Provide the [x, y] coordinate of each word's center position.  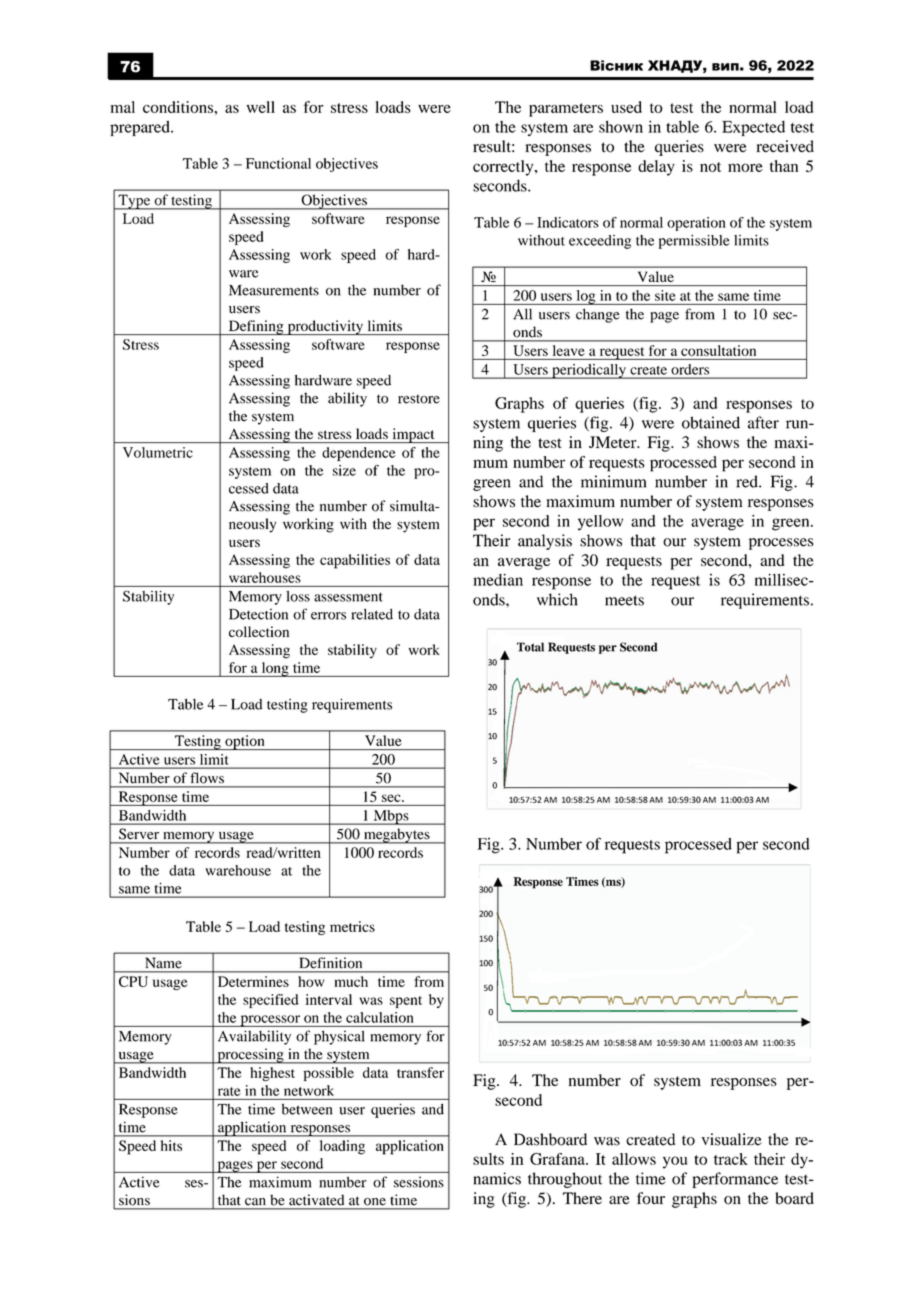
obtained [711, 422]
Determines [253, 981]
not [710, 167]
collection [259, 631]
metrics [352, 926]
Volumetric [158, 452]
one [375, 1201]
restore [419, 399]
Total [530, 647]
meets [624, 600]
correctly [504, 168]
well [261, 107]
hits [171, 1145]
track [731, 1159]
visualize [731, 1139]
